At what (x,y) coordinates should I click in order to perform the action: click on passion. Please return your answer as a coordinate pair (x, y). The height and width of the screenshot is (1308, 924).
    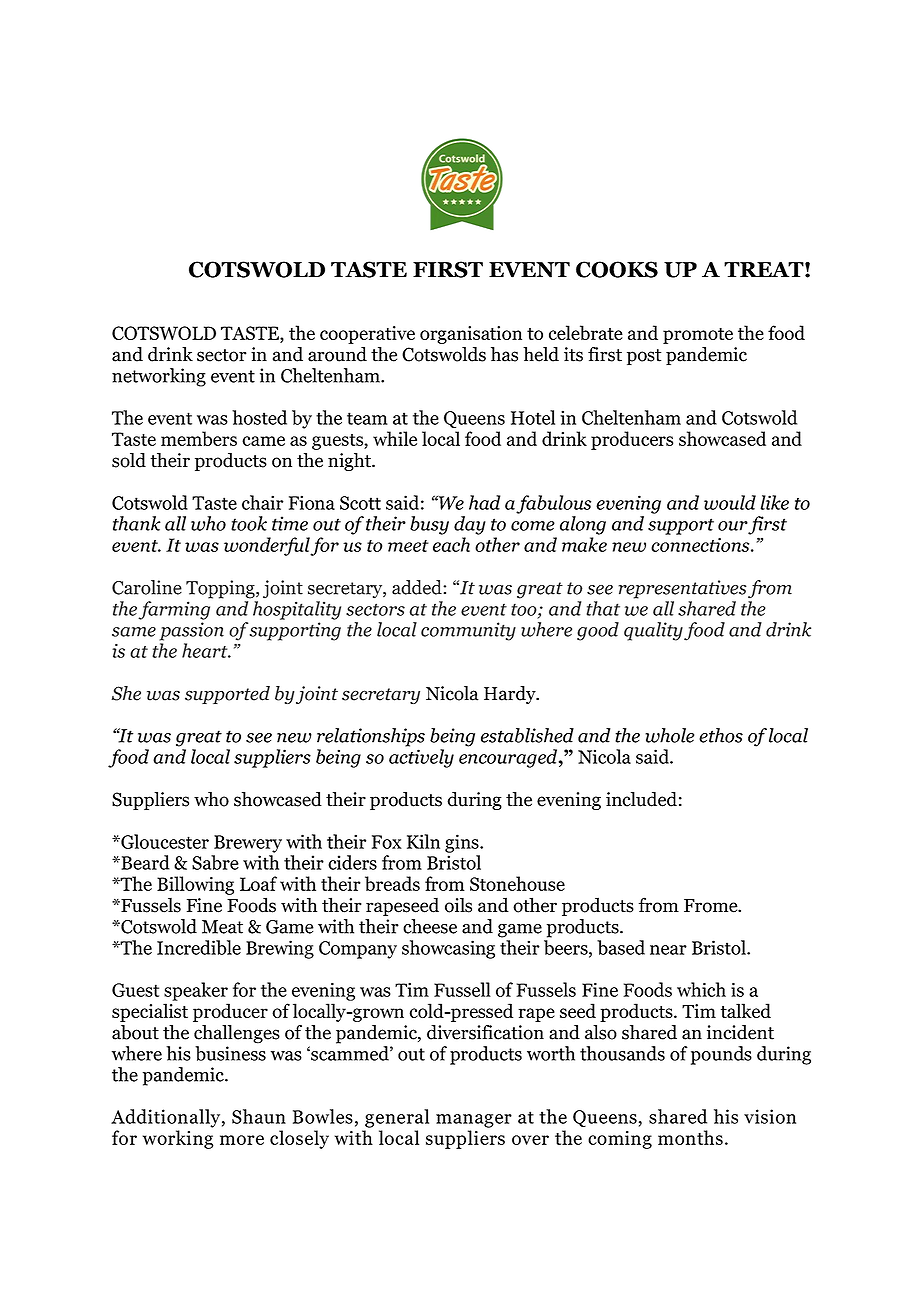
    Looking at the image, I should click on (191, 631).
